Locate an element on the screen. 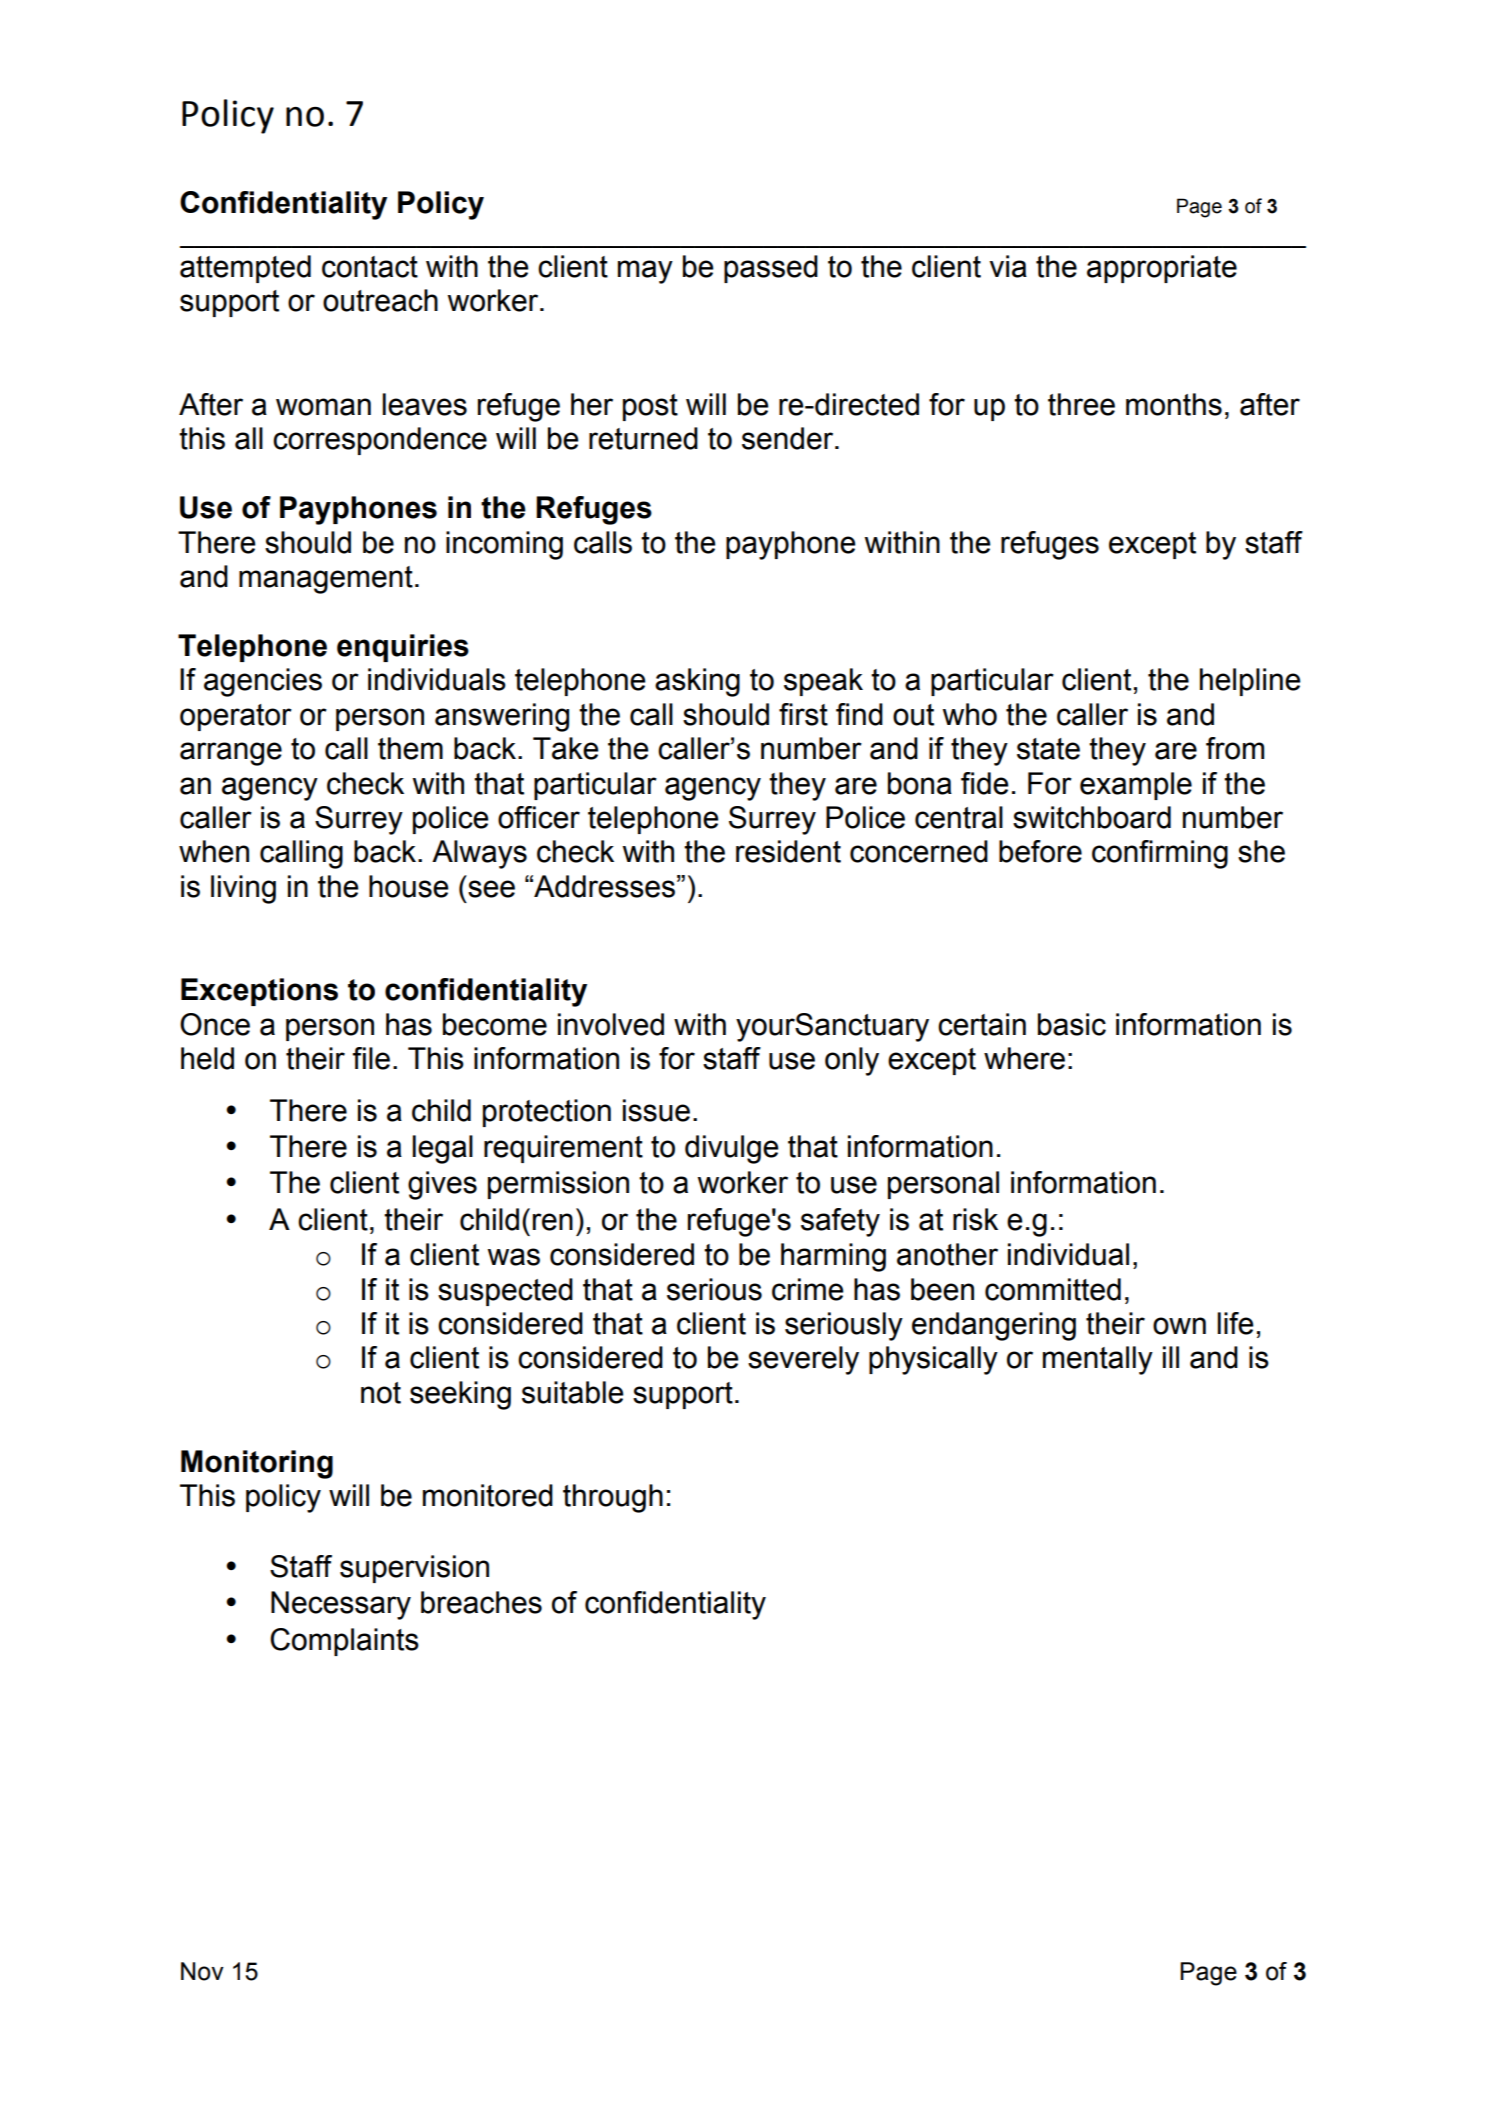  Monitoring is located at coordinates (257, 1464).
